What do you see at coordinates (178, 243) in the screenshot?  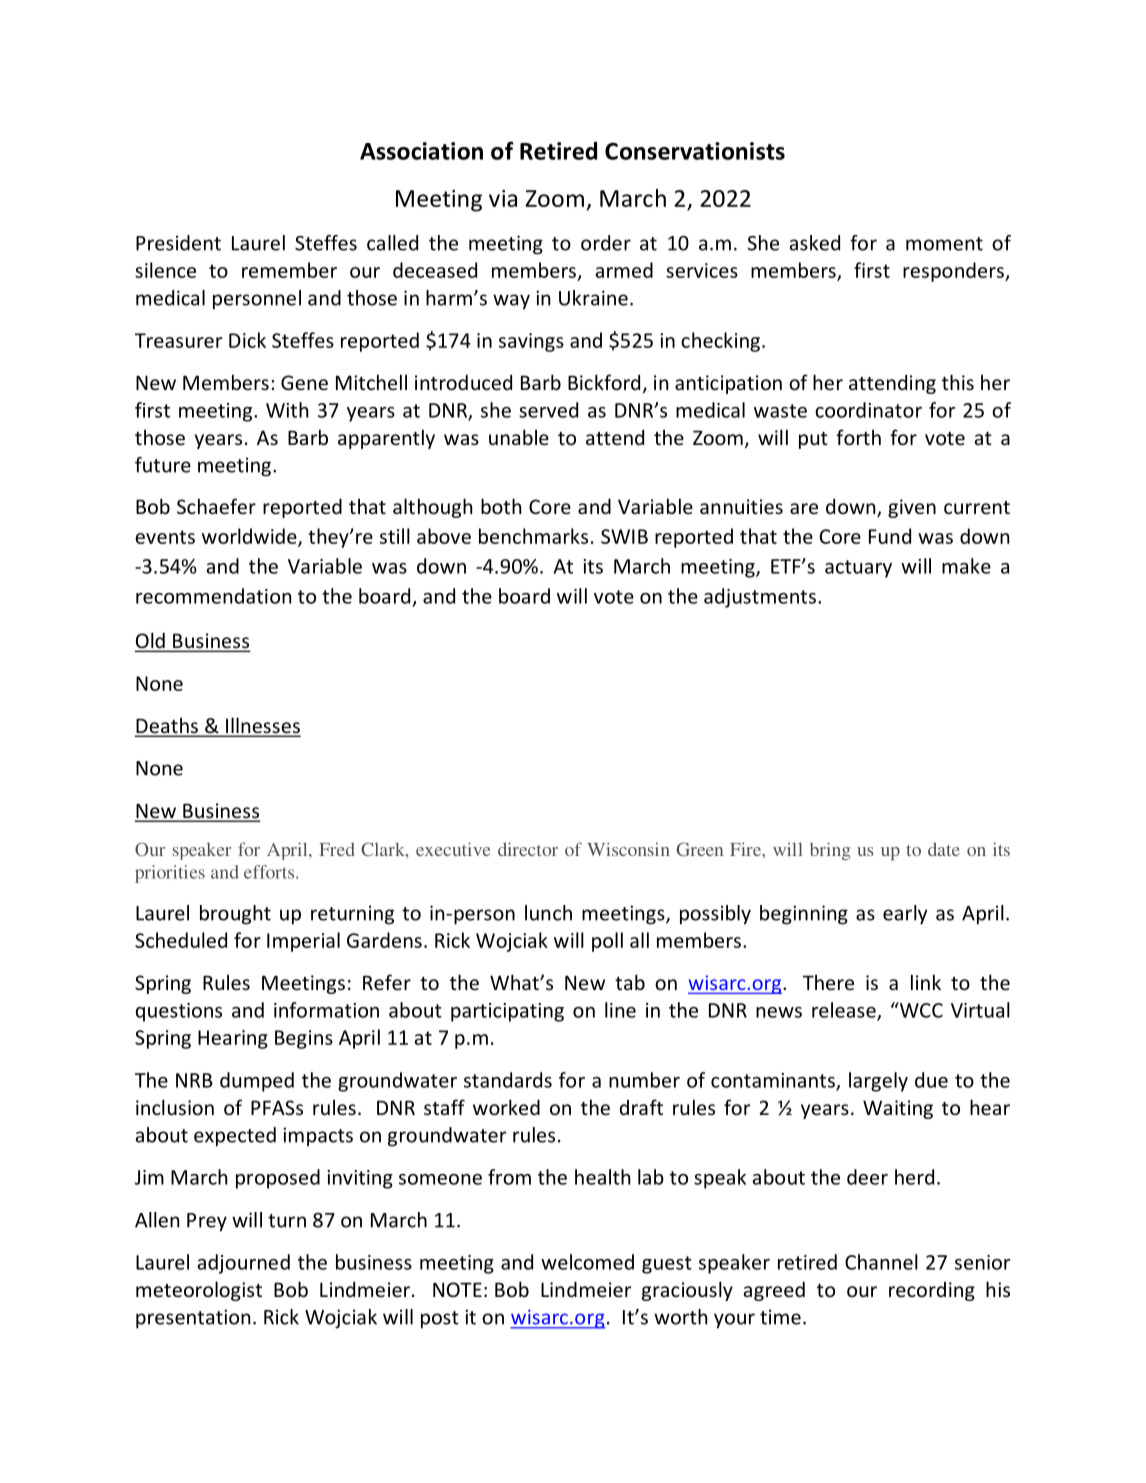 I see `President` at bounding box center [178, 243].
